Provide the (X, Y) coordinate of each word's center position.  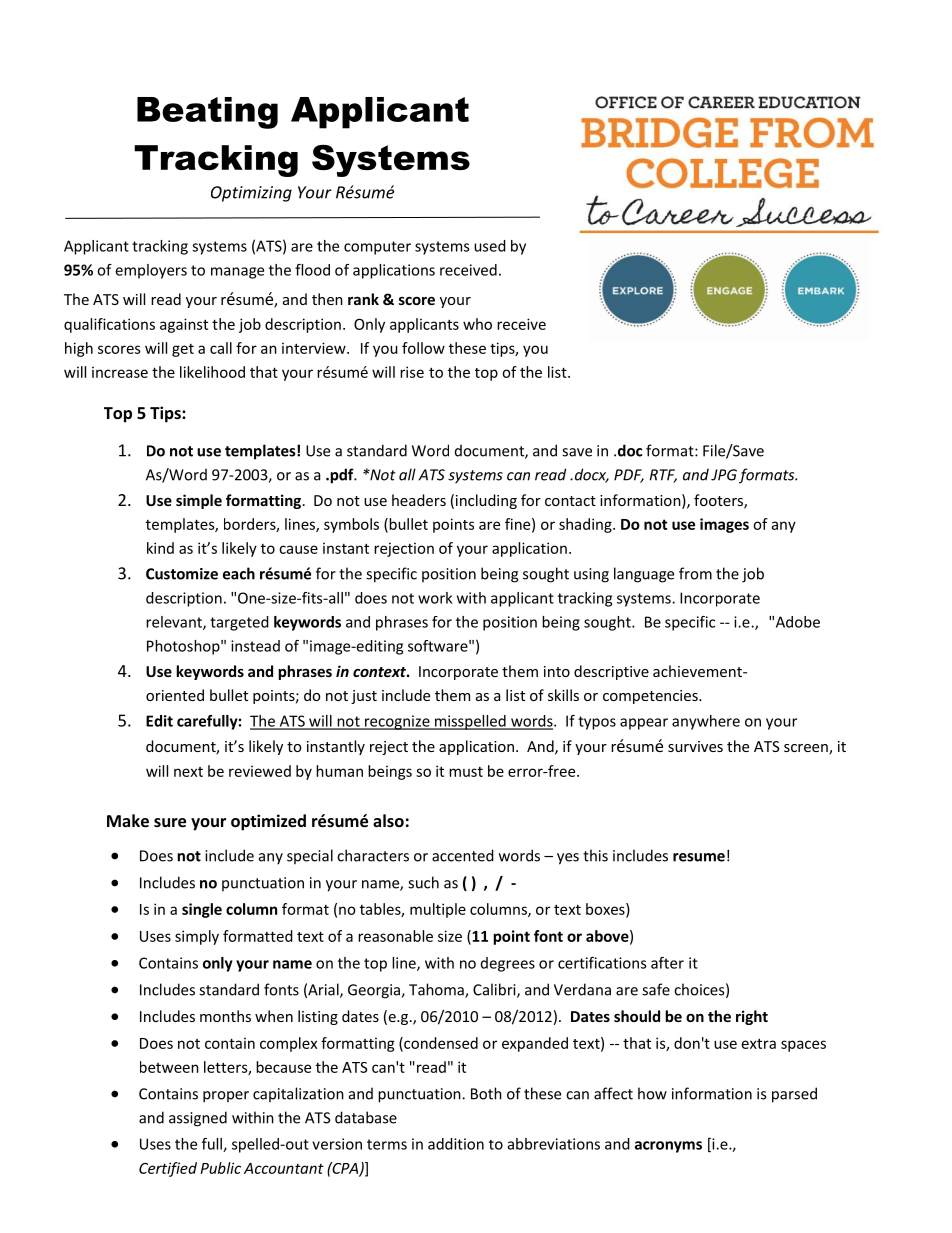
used (490, 246)
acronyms (668, 1147)
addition (456, 1144)
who (477, 324)
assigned (198, 1119)
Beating (207, 113)
